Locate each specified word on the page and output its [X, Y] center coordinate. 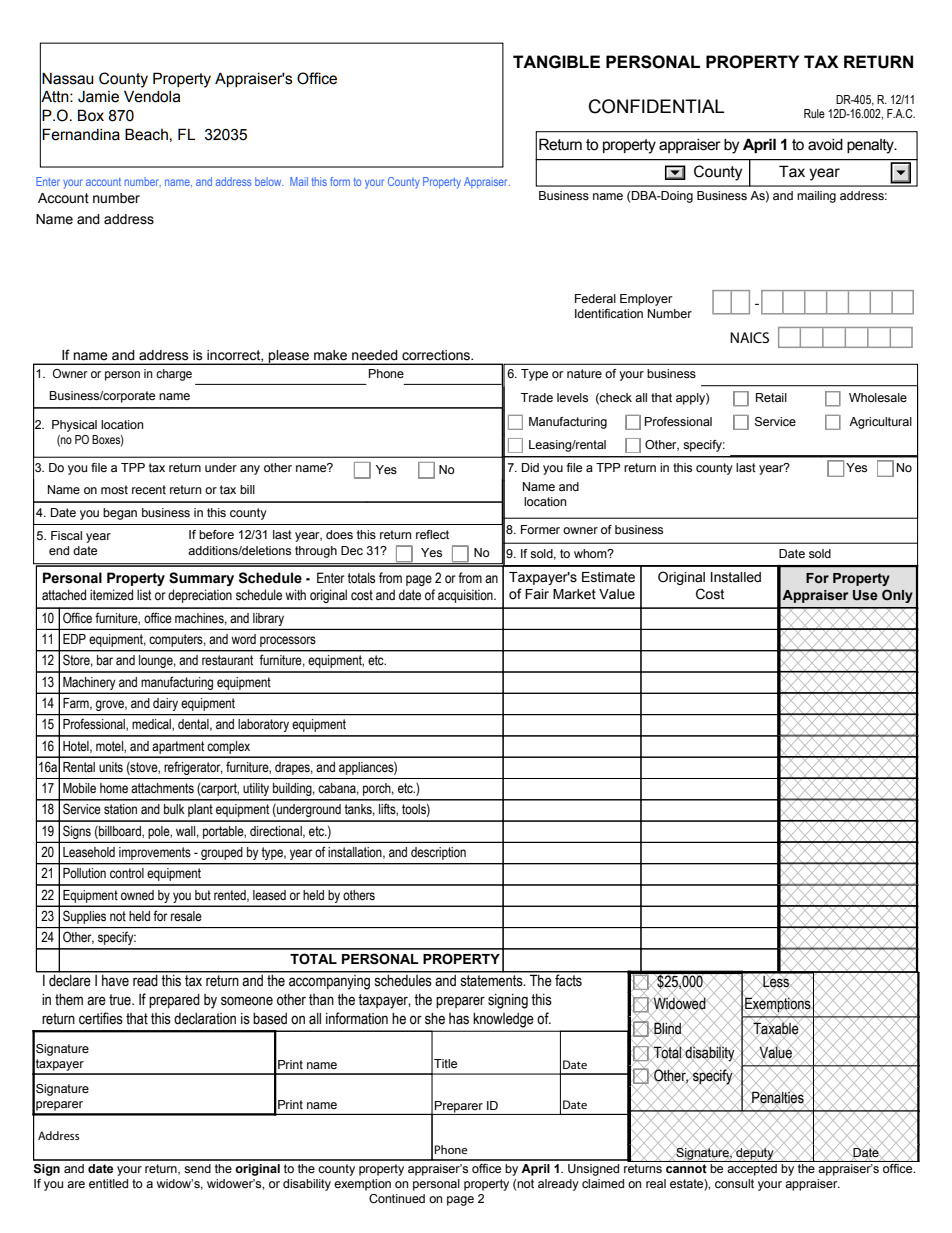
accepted [752, 1168]
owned [137, 895]
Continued [397, 1198]
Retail [771, 397]
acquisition [466, 596]
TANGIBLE [556, 62]
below [269, 181]
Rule [814, 113]
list [144, 595]
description [438, 853]
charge [174, 375]
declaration [205, 1019]
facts [568, 979]
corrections [437, 355]
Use [865, 595]
